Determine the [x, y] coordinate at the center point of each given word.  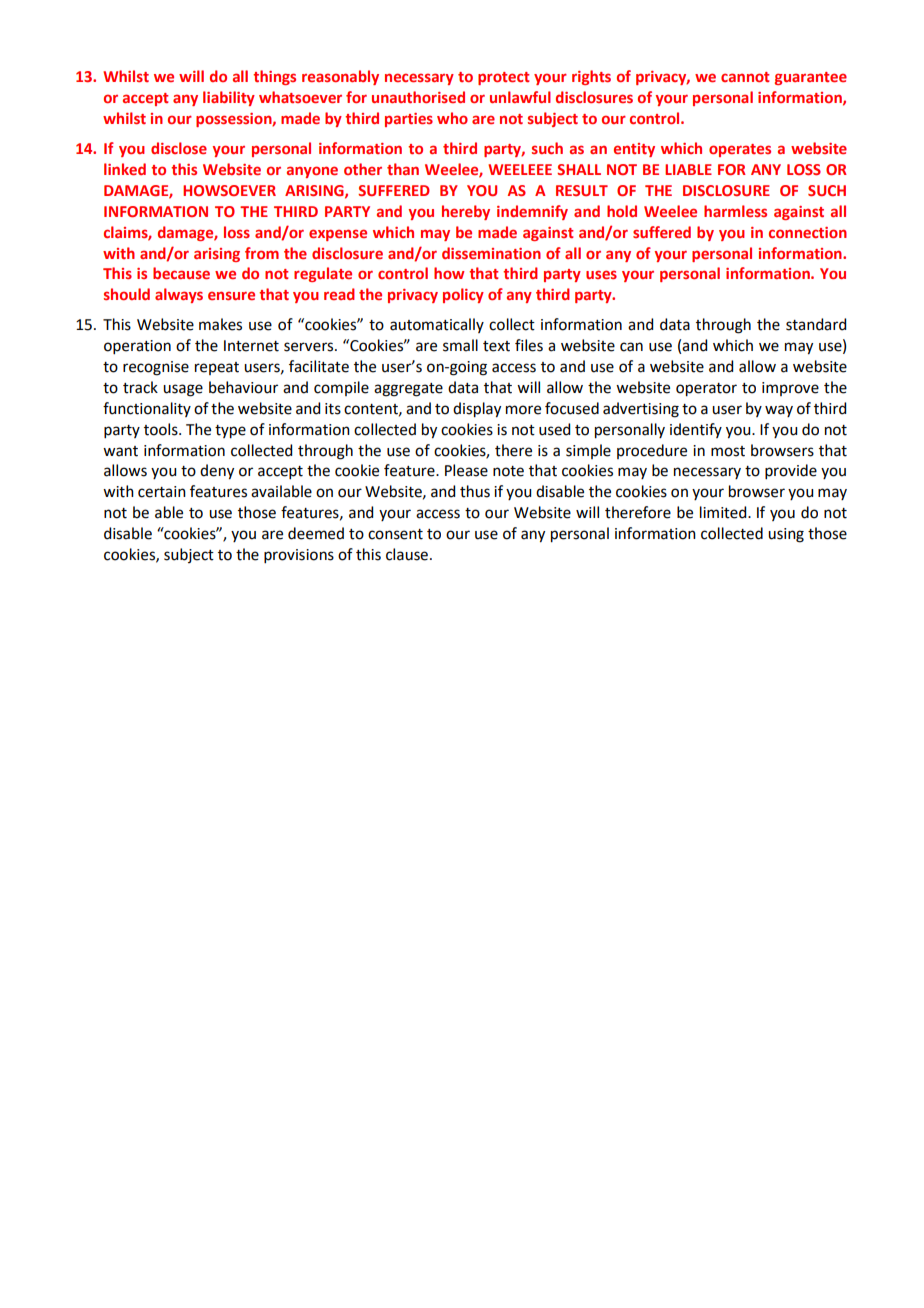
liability [229, 98]
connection [808, 232]
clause [407, 554]
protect [504, 78]
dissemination [491, 253]
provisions [299, 556]
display [477, 410]
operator [706, 390]
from [262, 253]
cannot [745, 77]
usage [183, 390]
